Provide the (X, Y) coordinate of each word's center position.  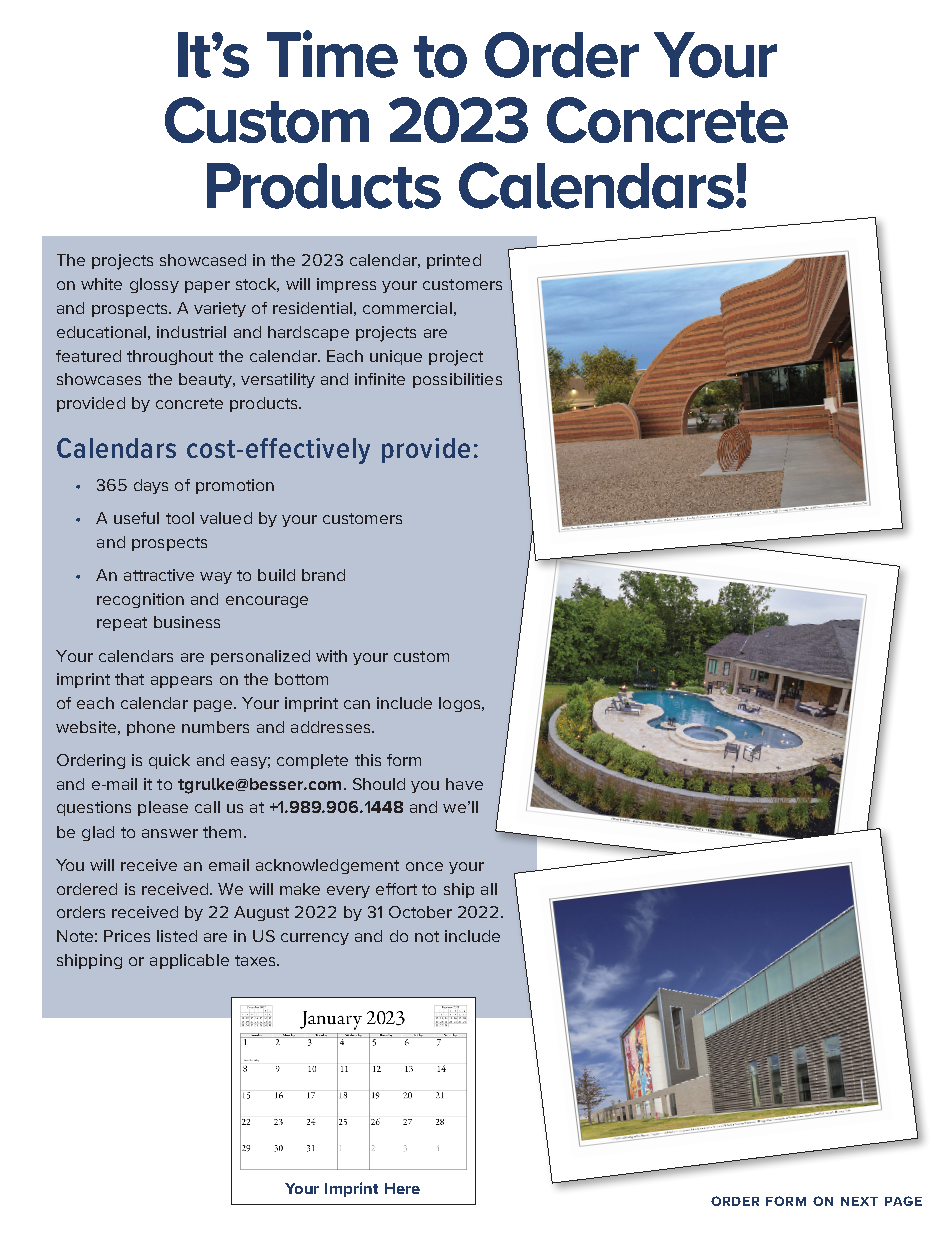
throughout (170, 357)
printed (454, 261)
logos (461, 704)
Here (402, 1188)
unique (396, 357)
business (187, 622)
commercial (407, 308)
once (424, 866)
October (420, 912)
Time (332, 54)
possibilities (457, 380)
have (464, 784)
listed (177, 936)
